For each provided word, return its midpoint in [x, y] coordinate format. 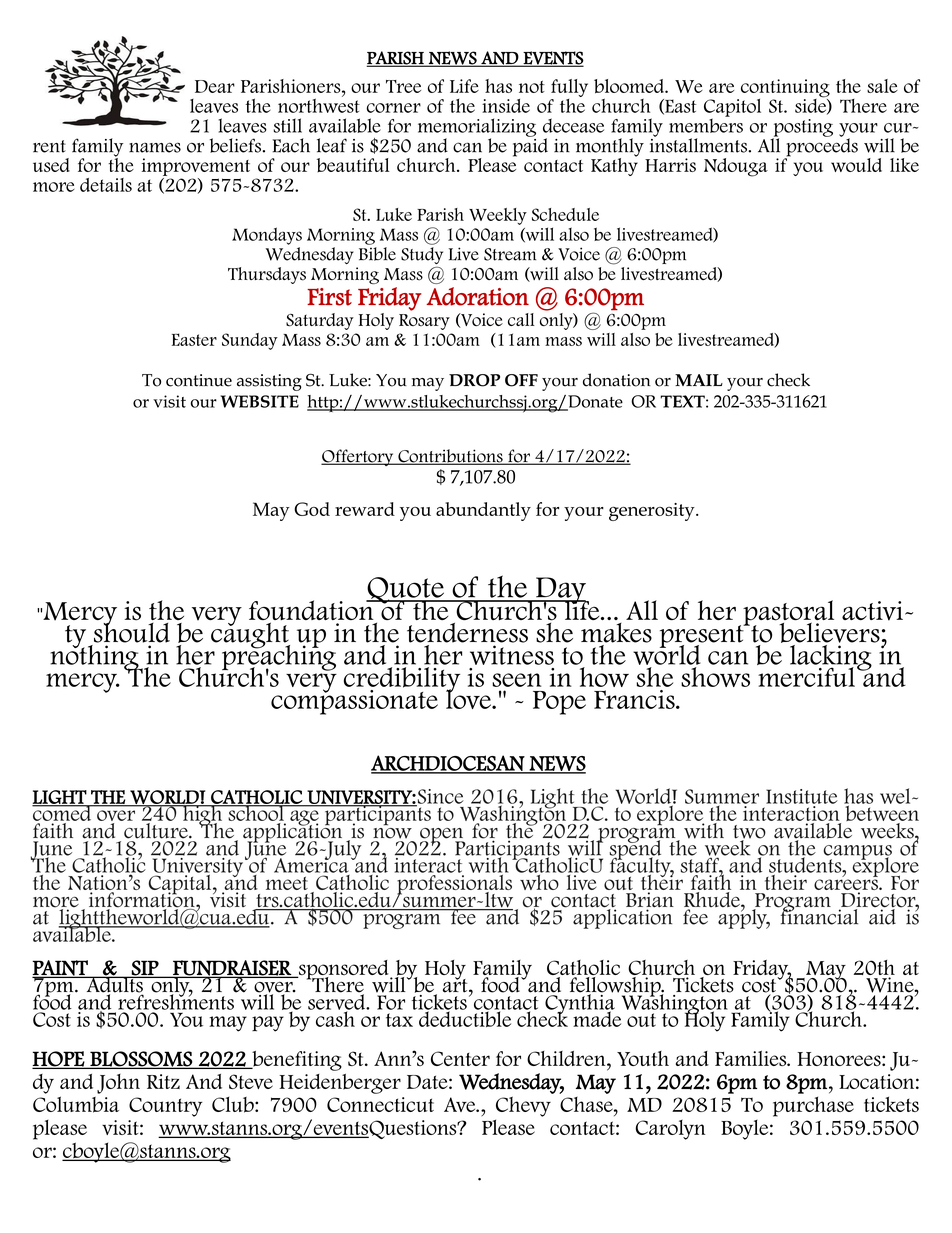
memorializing [477, 128]
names [155, 147]
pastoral [788, 614]
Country [165, 1107]
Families [752, 1058]
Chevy [523, 1106]
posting [802, 129]
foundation [312, 610]
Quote [406, 591]
